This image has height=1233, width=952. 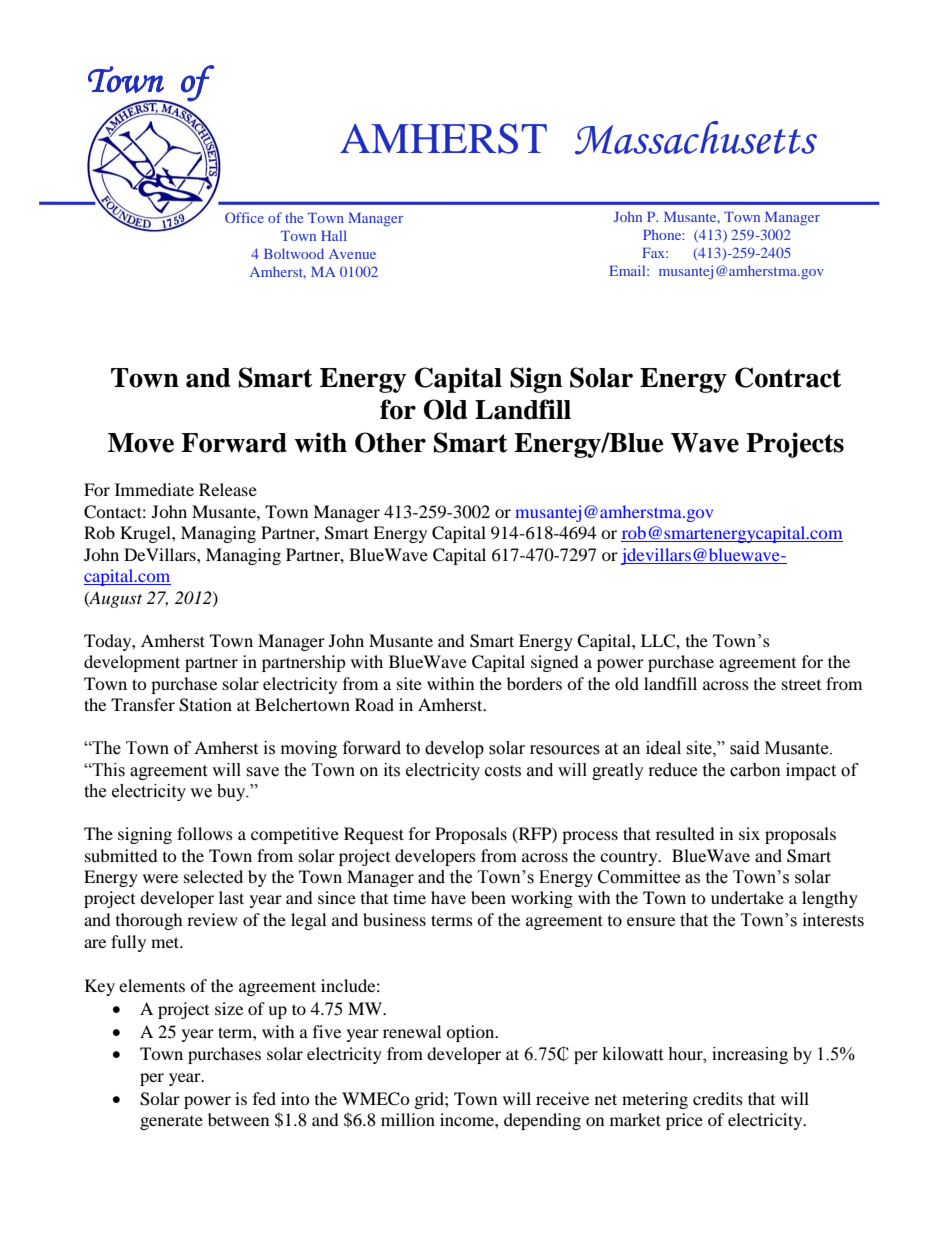 I want to click on Move, so click(x=141, y=443).
